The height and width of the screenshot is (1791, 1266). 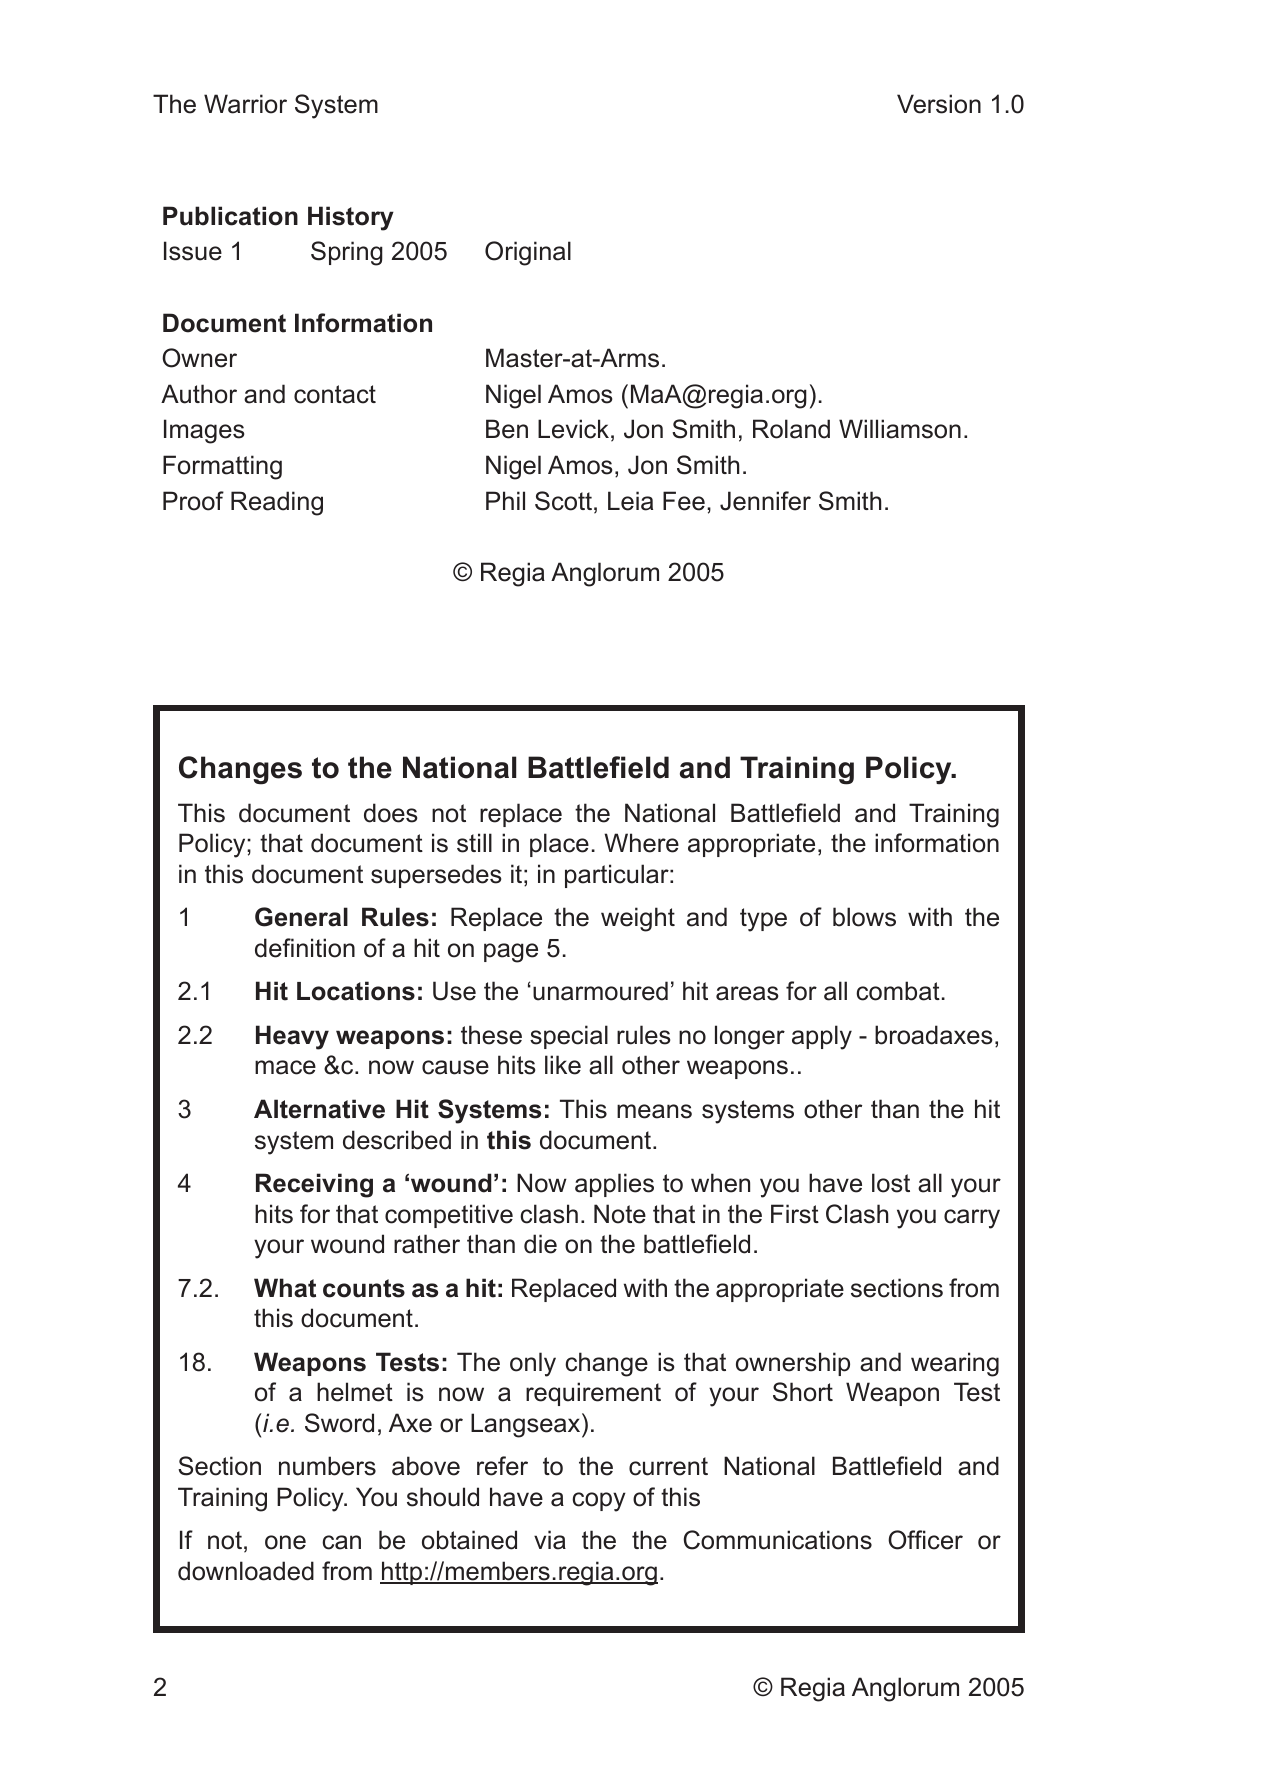 What do you see at coordinates (540, 1244) in the screenshot?
I see `die` at bounding box center [540, 1244].
